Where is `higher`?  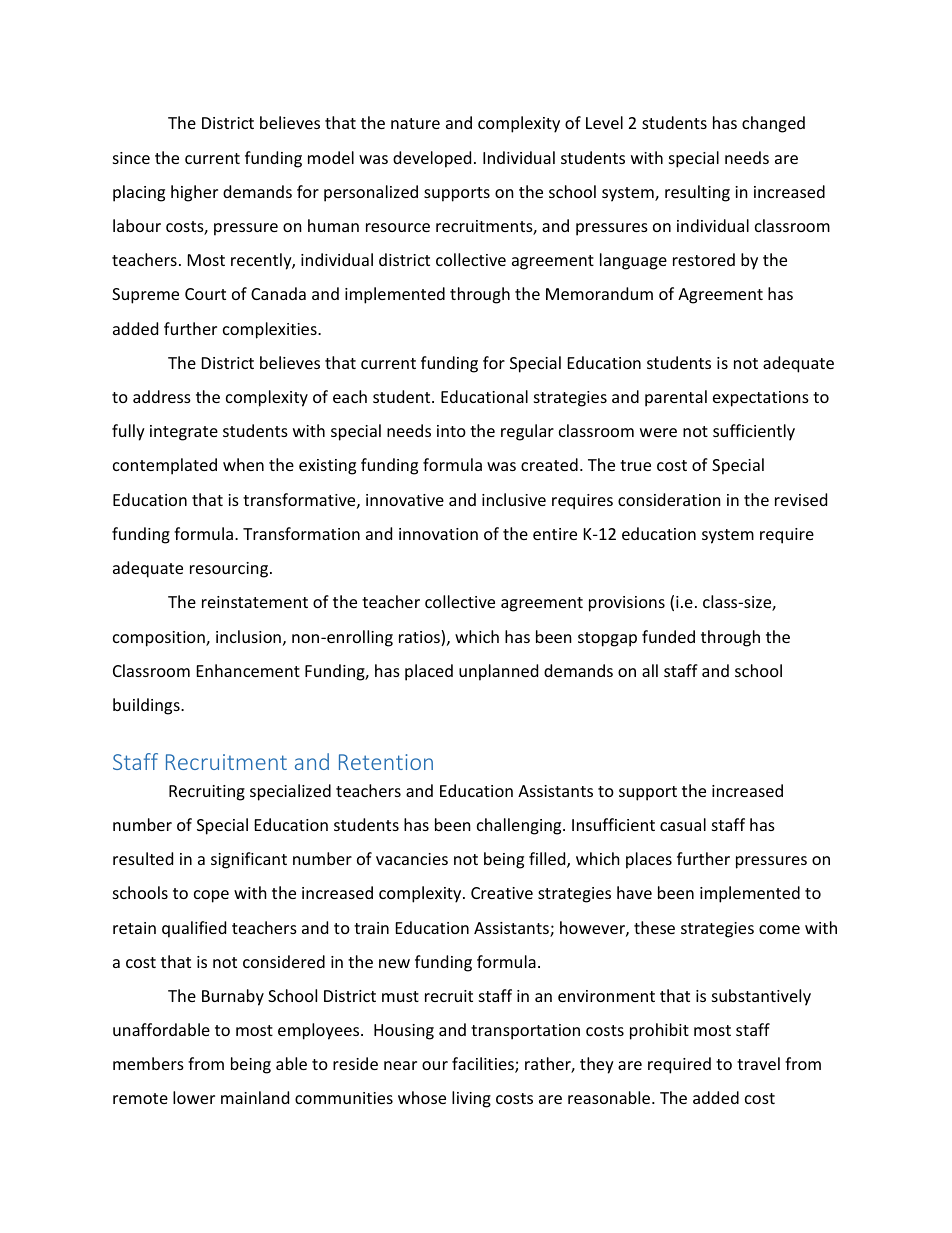
higher is located at coordinates (194, 193).
